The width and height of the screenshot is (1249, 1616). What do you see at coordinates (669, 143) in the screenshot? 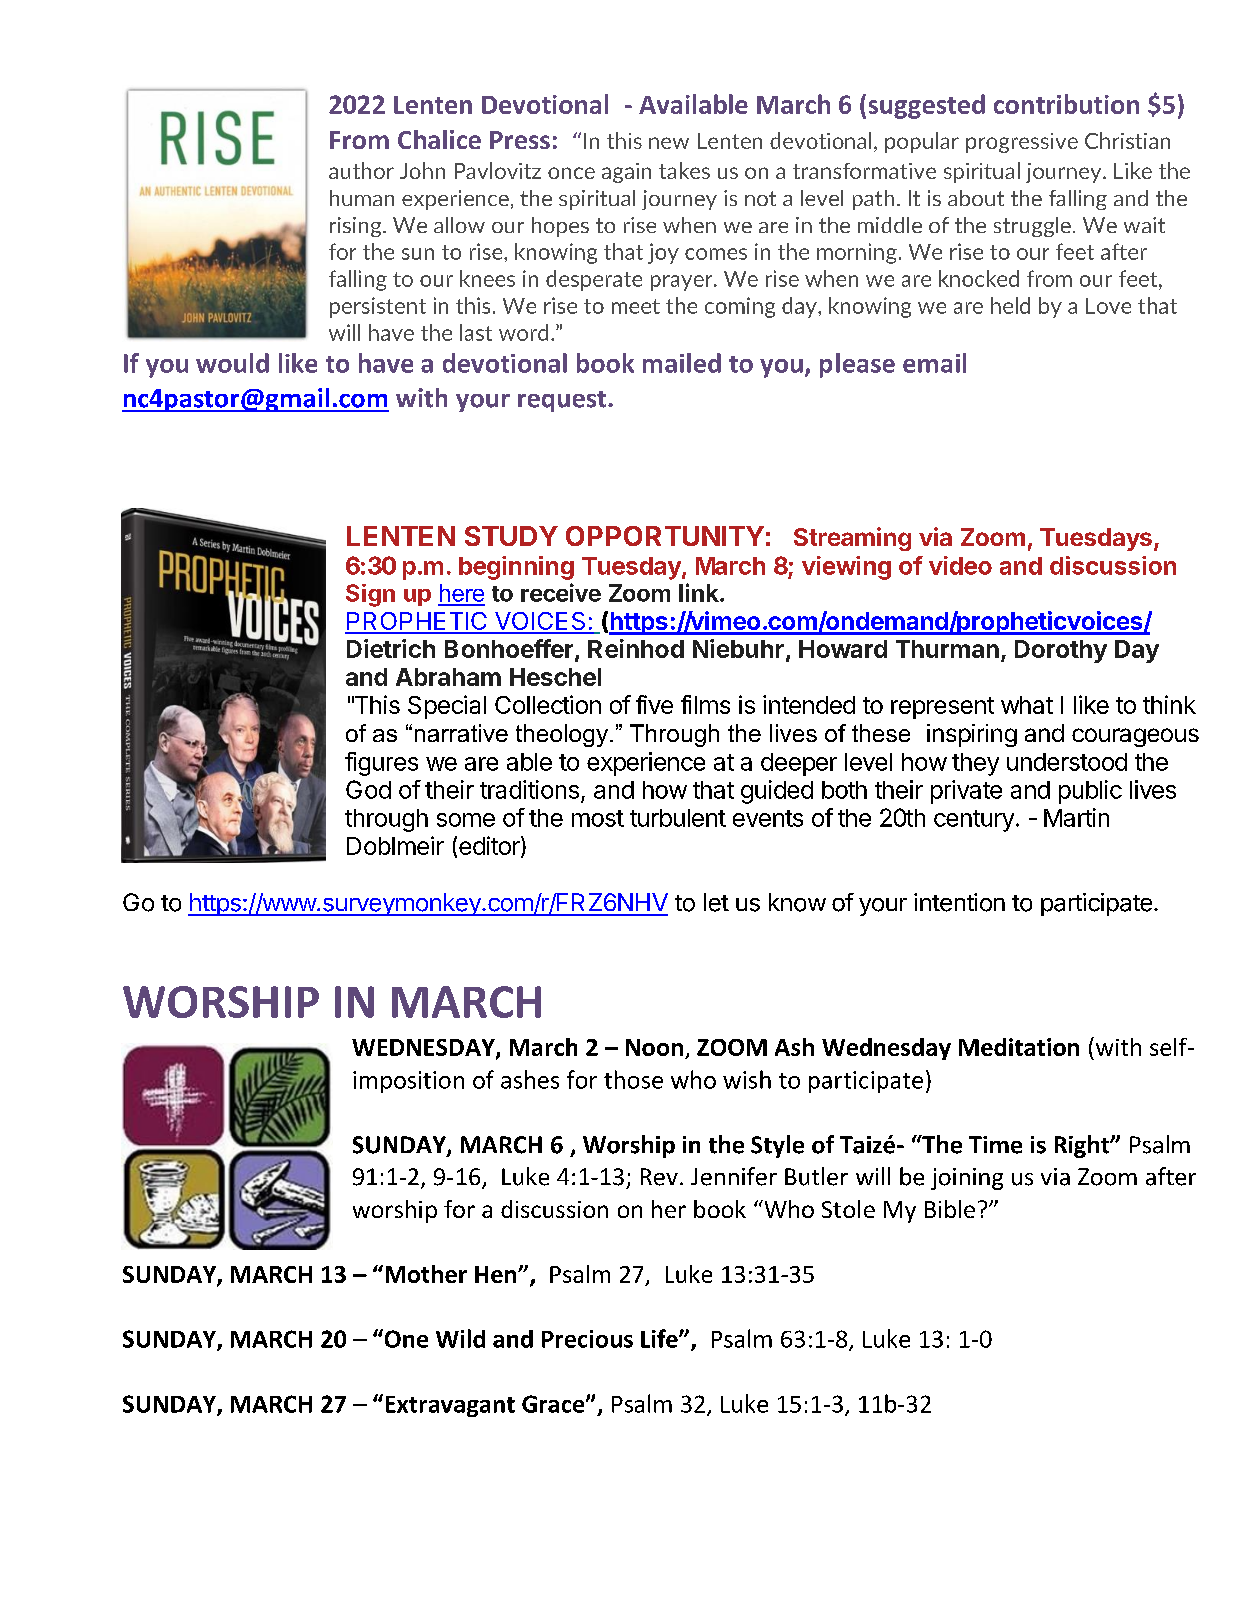
I see `new` at bounding box center [669, 143].
